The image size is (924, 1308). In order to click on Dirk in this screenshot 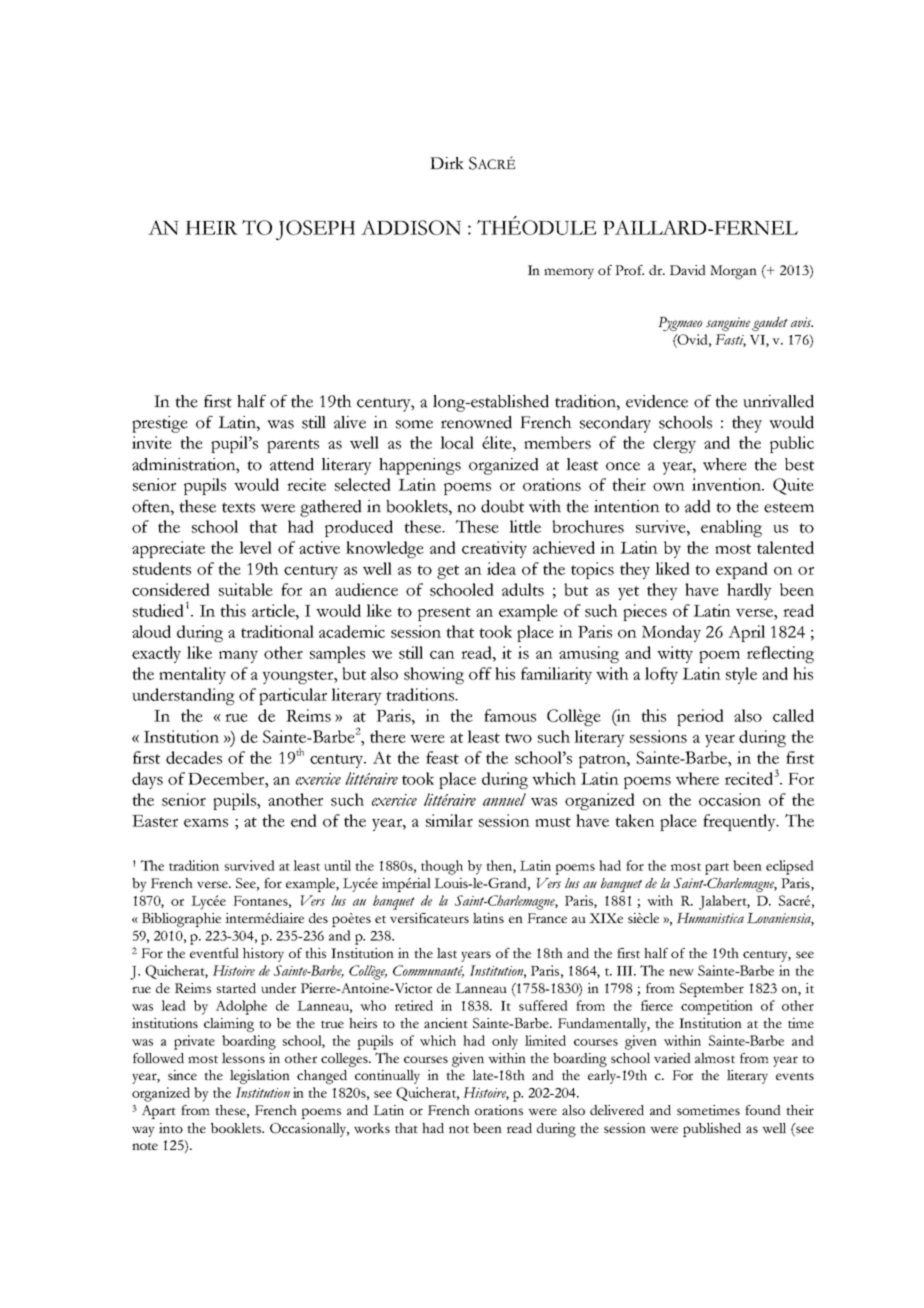, I will do `click(447, 163)`.
